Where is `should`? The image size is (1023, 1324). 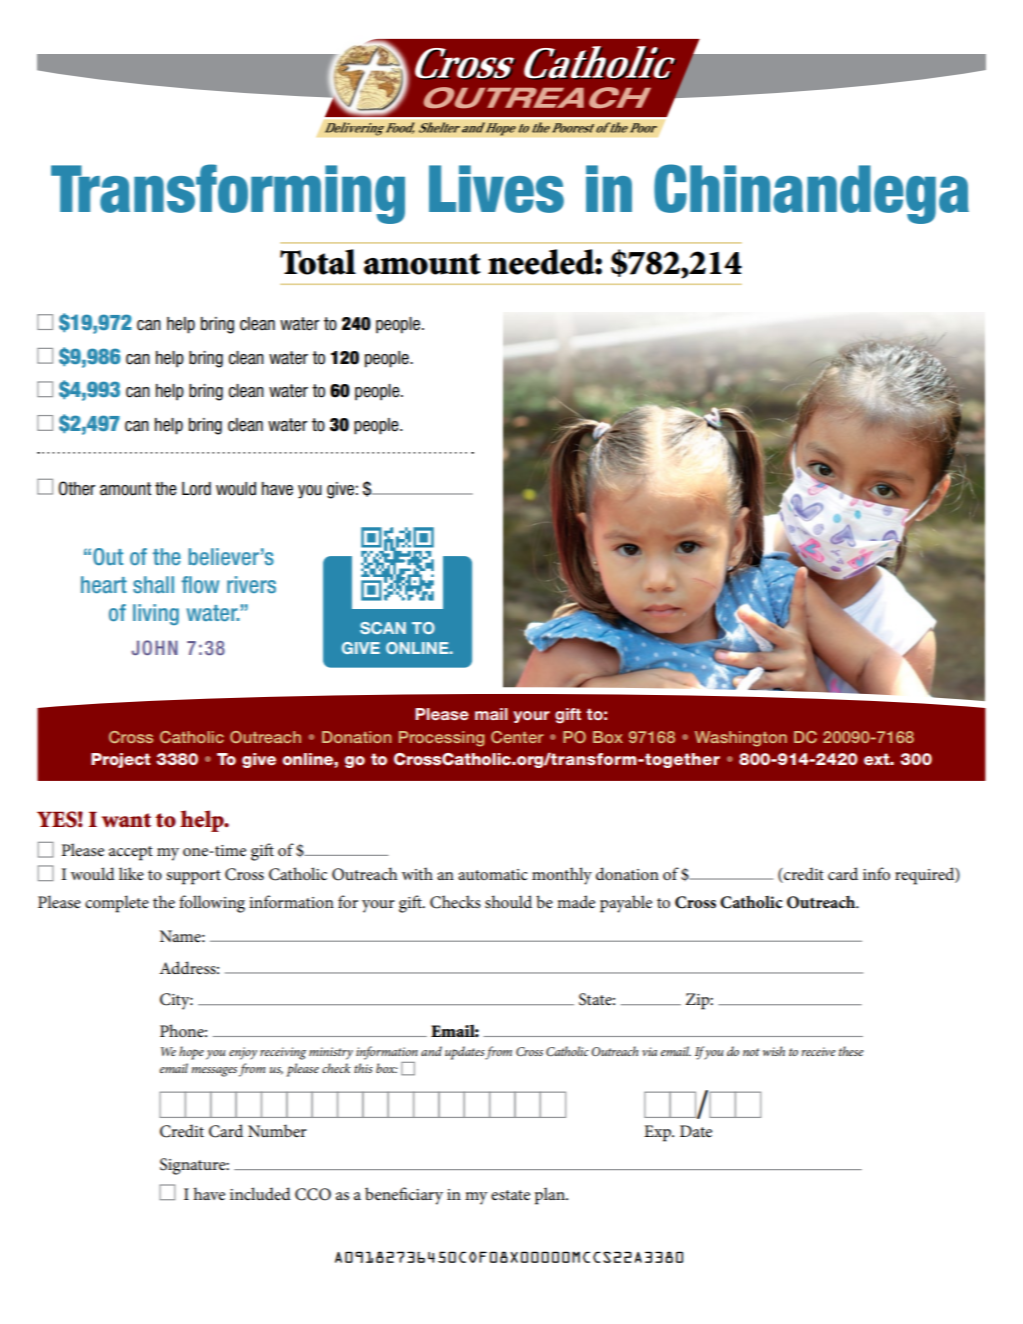 should is located at coordinates (508, 901).
